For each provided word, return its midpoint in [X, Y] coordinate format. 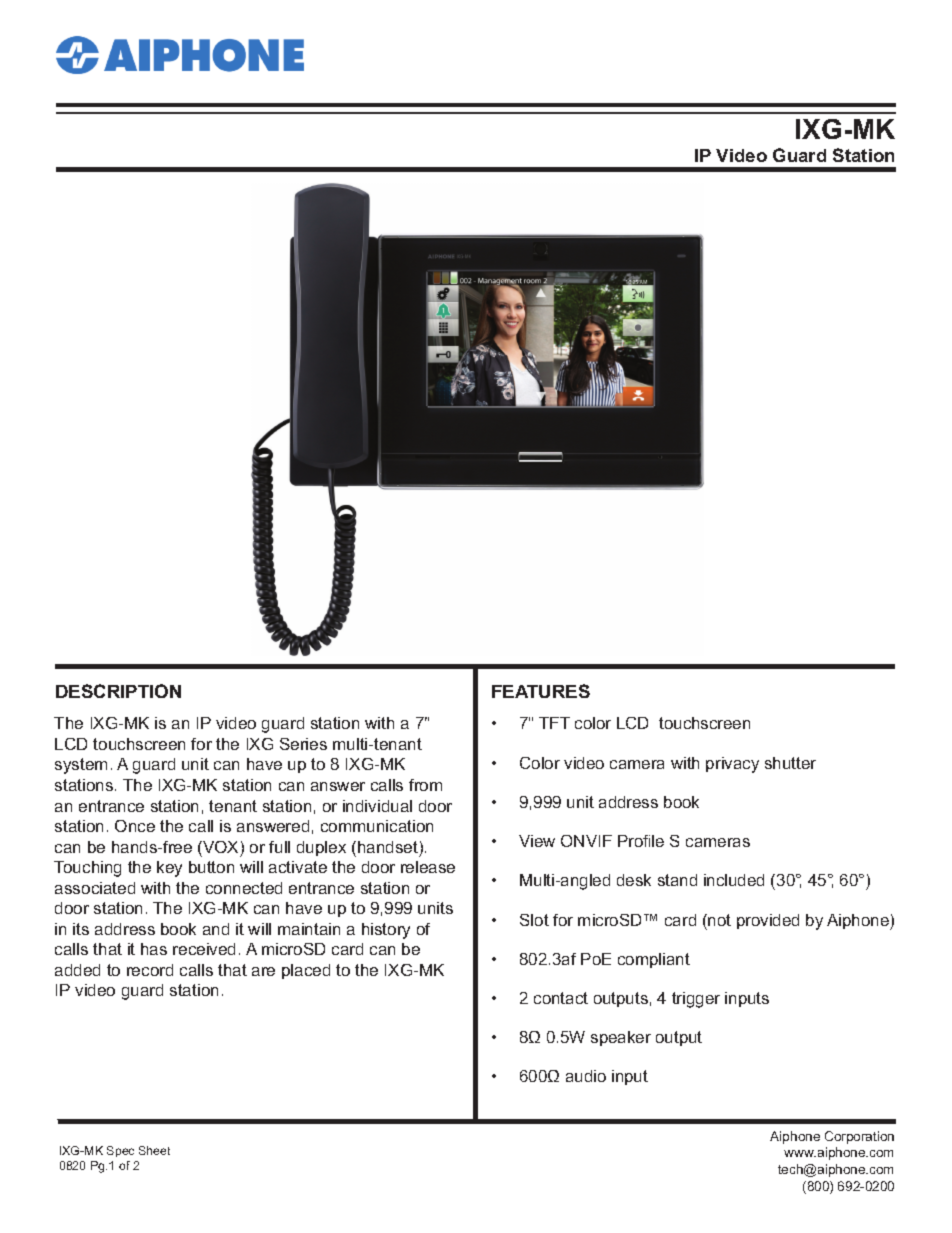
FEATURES [541, 691]
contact [561, 998]
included [734, 880]
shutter [790, 763]
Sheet [154, 1150]
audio [586, 1076]
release [428, 867]
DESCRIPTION [118, 691]
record [150, 970]
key [169, 869]
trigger [696, 1000]
